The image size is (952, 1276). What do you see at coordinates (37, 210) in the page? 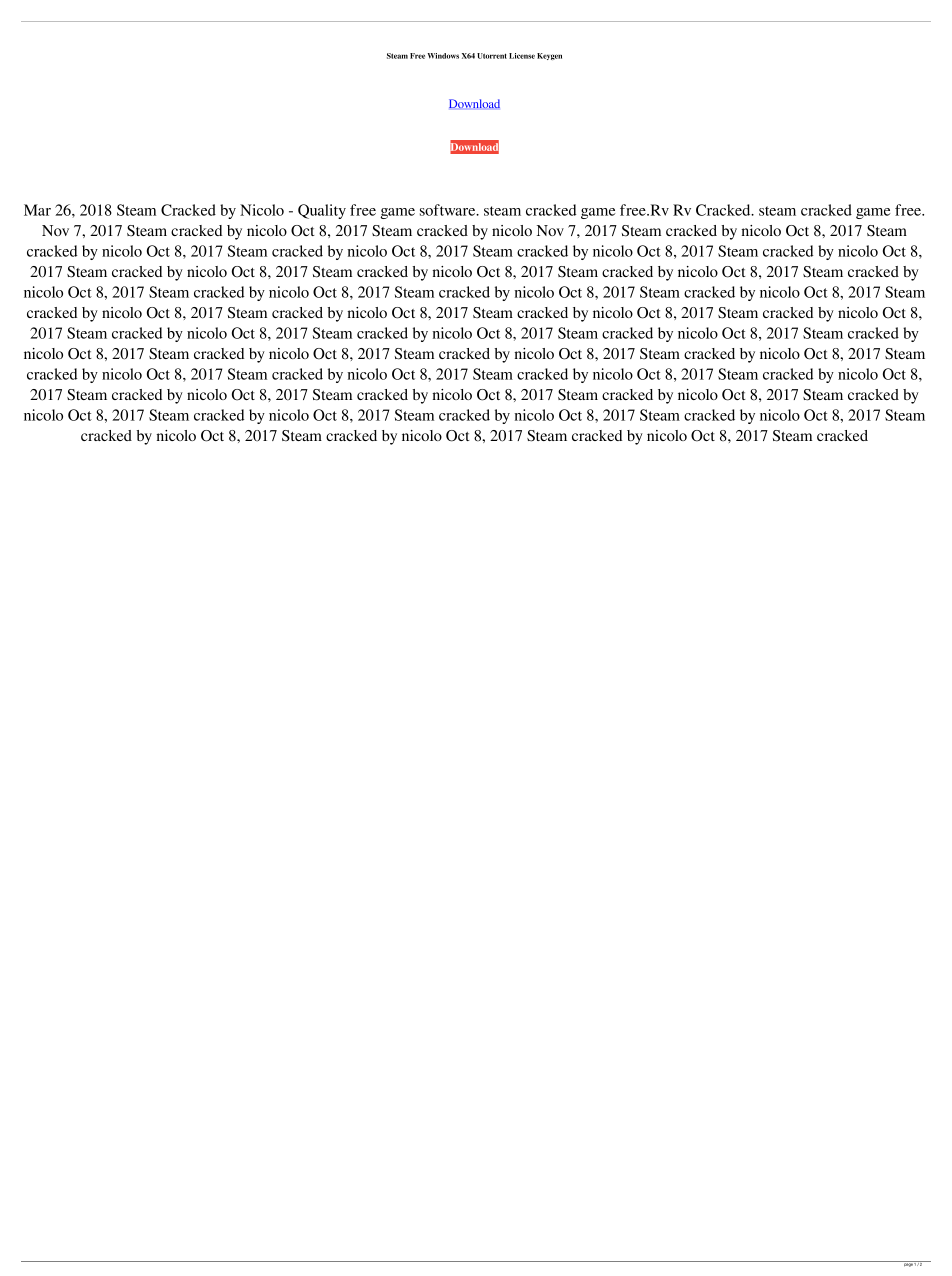
I see `Mar` at bounding box center [37, 210].
